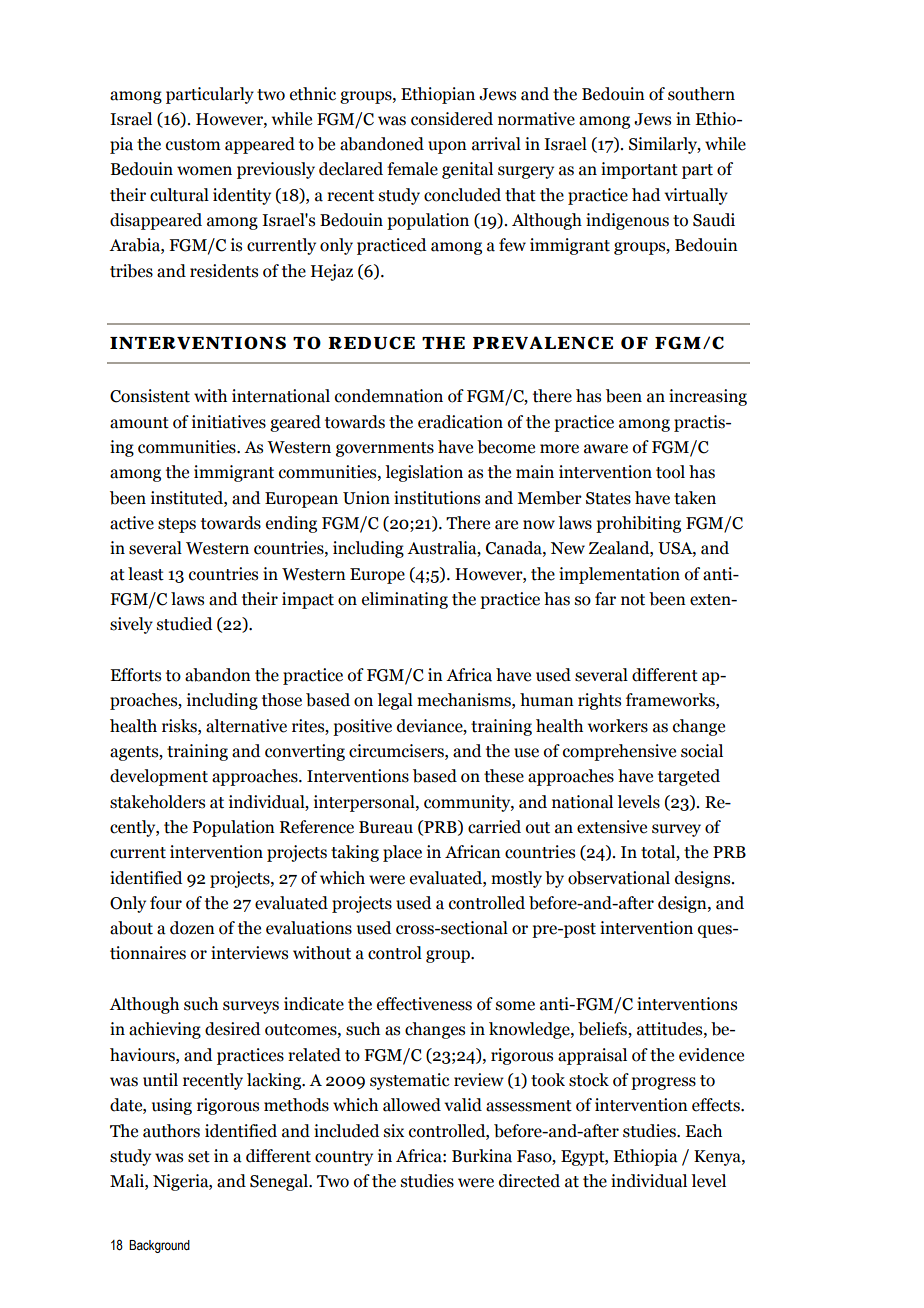 Image resolution: width=924 pixels, height=1308 pixels. I want to click on increasing, so click(708, 397).
